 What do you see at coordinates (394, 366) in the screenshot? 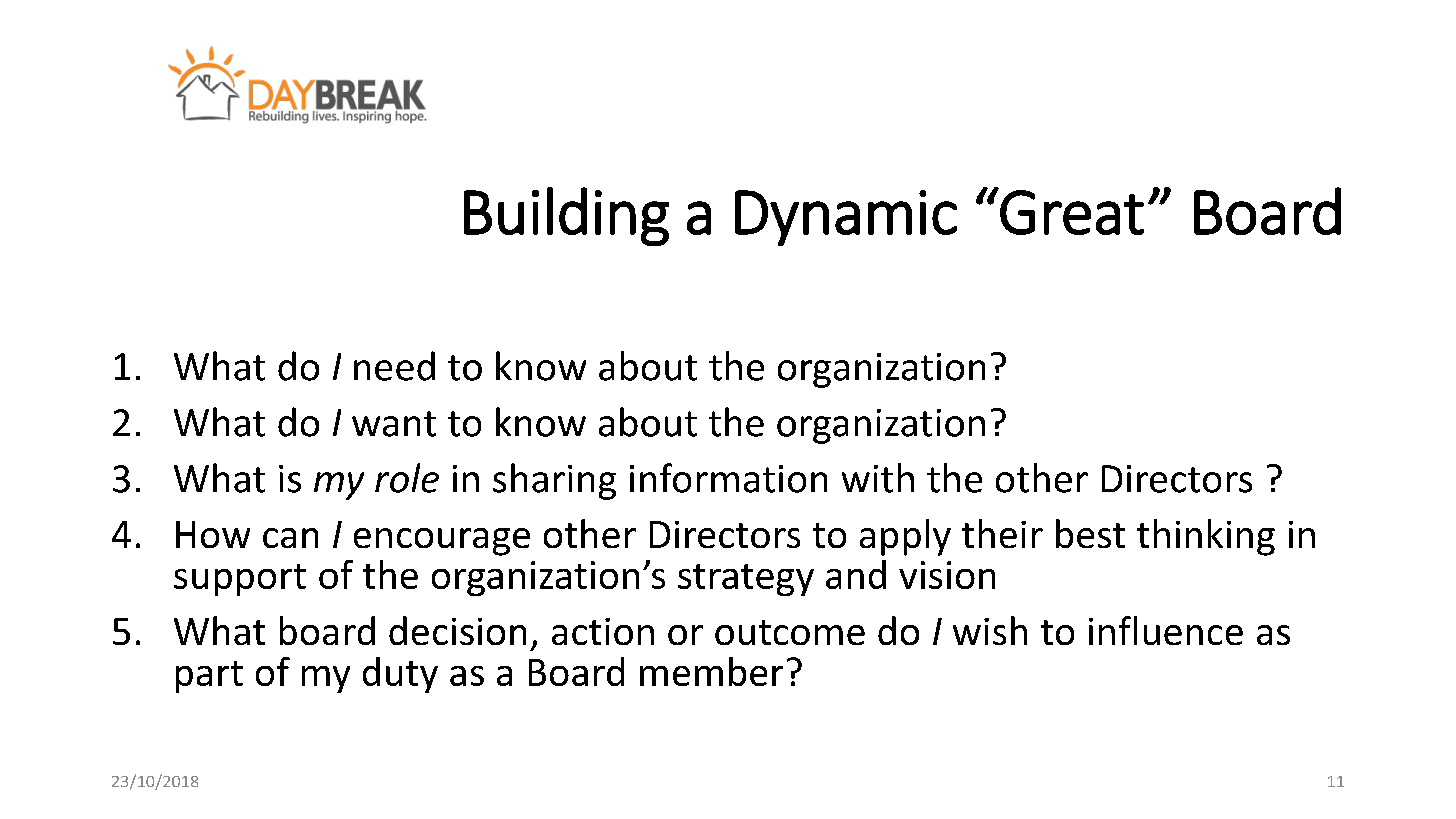
I see `need` at bounding box center [394, 366].
